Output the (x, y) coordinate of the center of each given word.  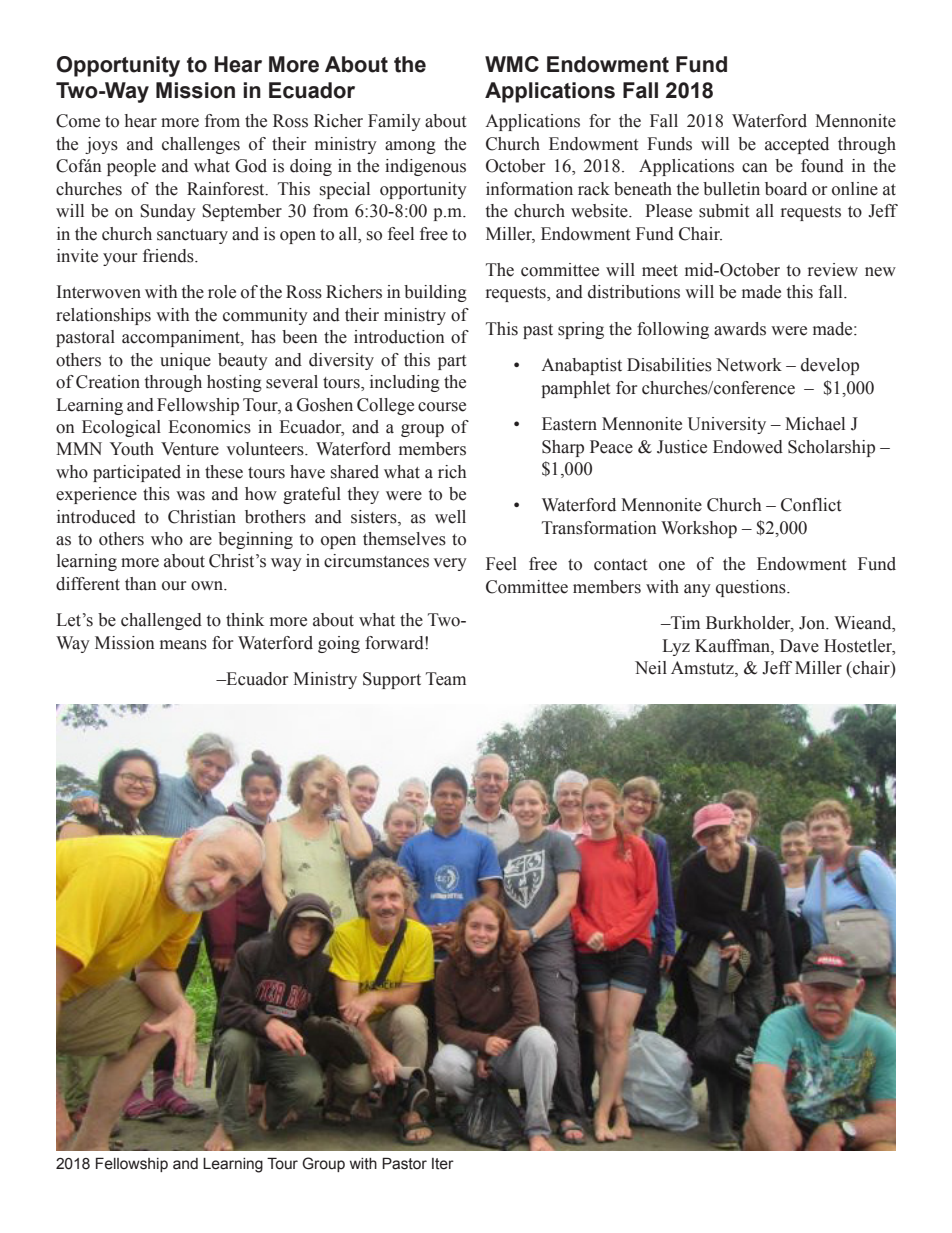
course (442, 407)
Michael (815, 424)
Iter (443, 1164)
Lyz (676, 647)
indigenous (425, 167)
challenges (201, 145)
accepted (797, 145)
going (339, 644)
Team (446, 679)
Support (392, 680)
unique (185, 361)
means (183, 645)
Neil (651, 668)
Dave (799, 646)
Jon (813, 623)
